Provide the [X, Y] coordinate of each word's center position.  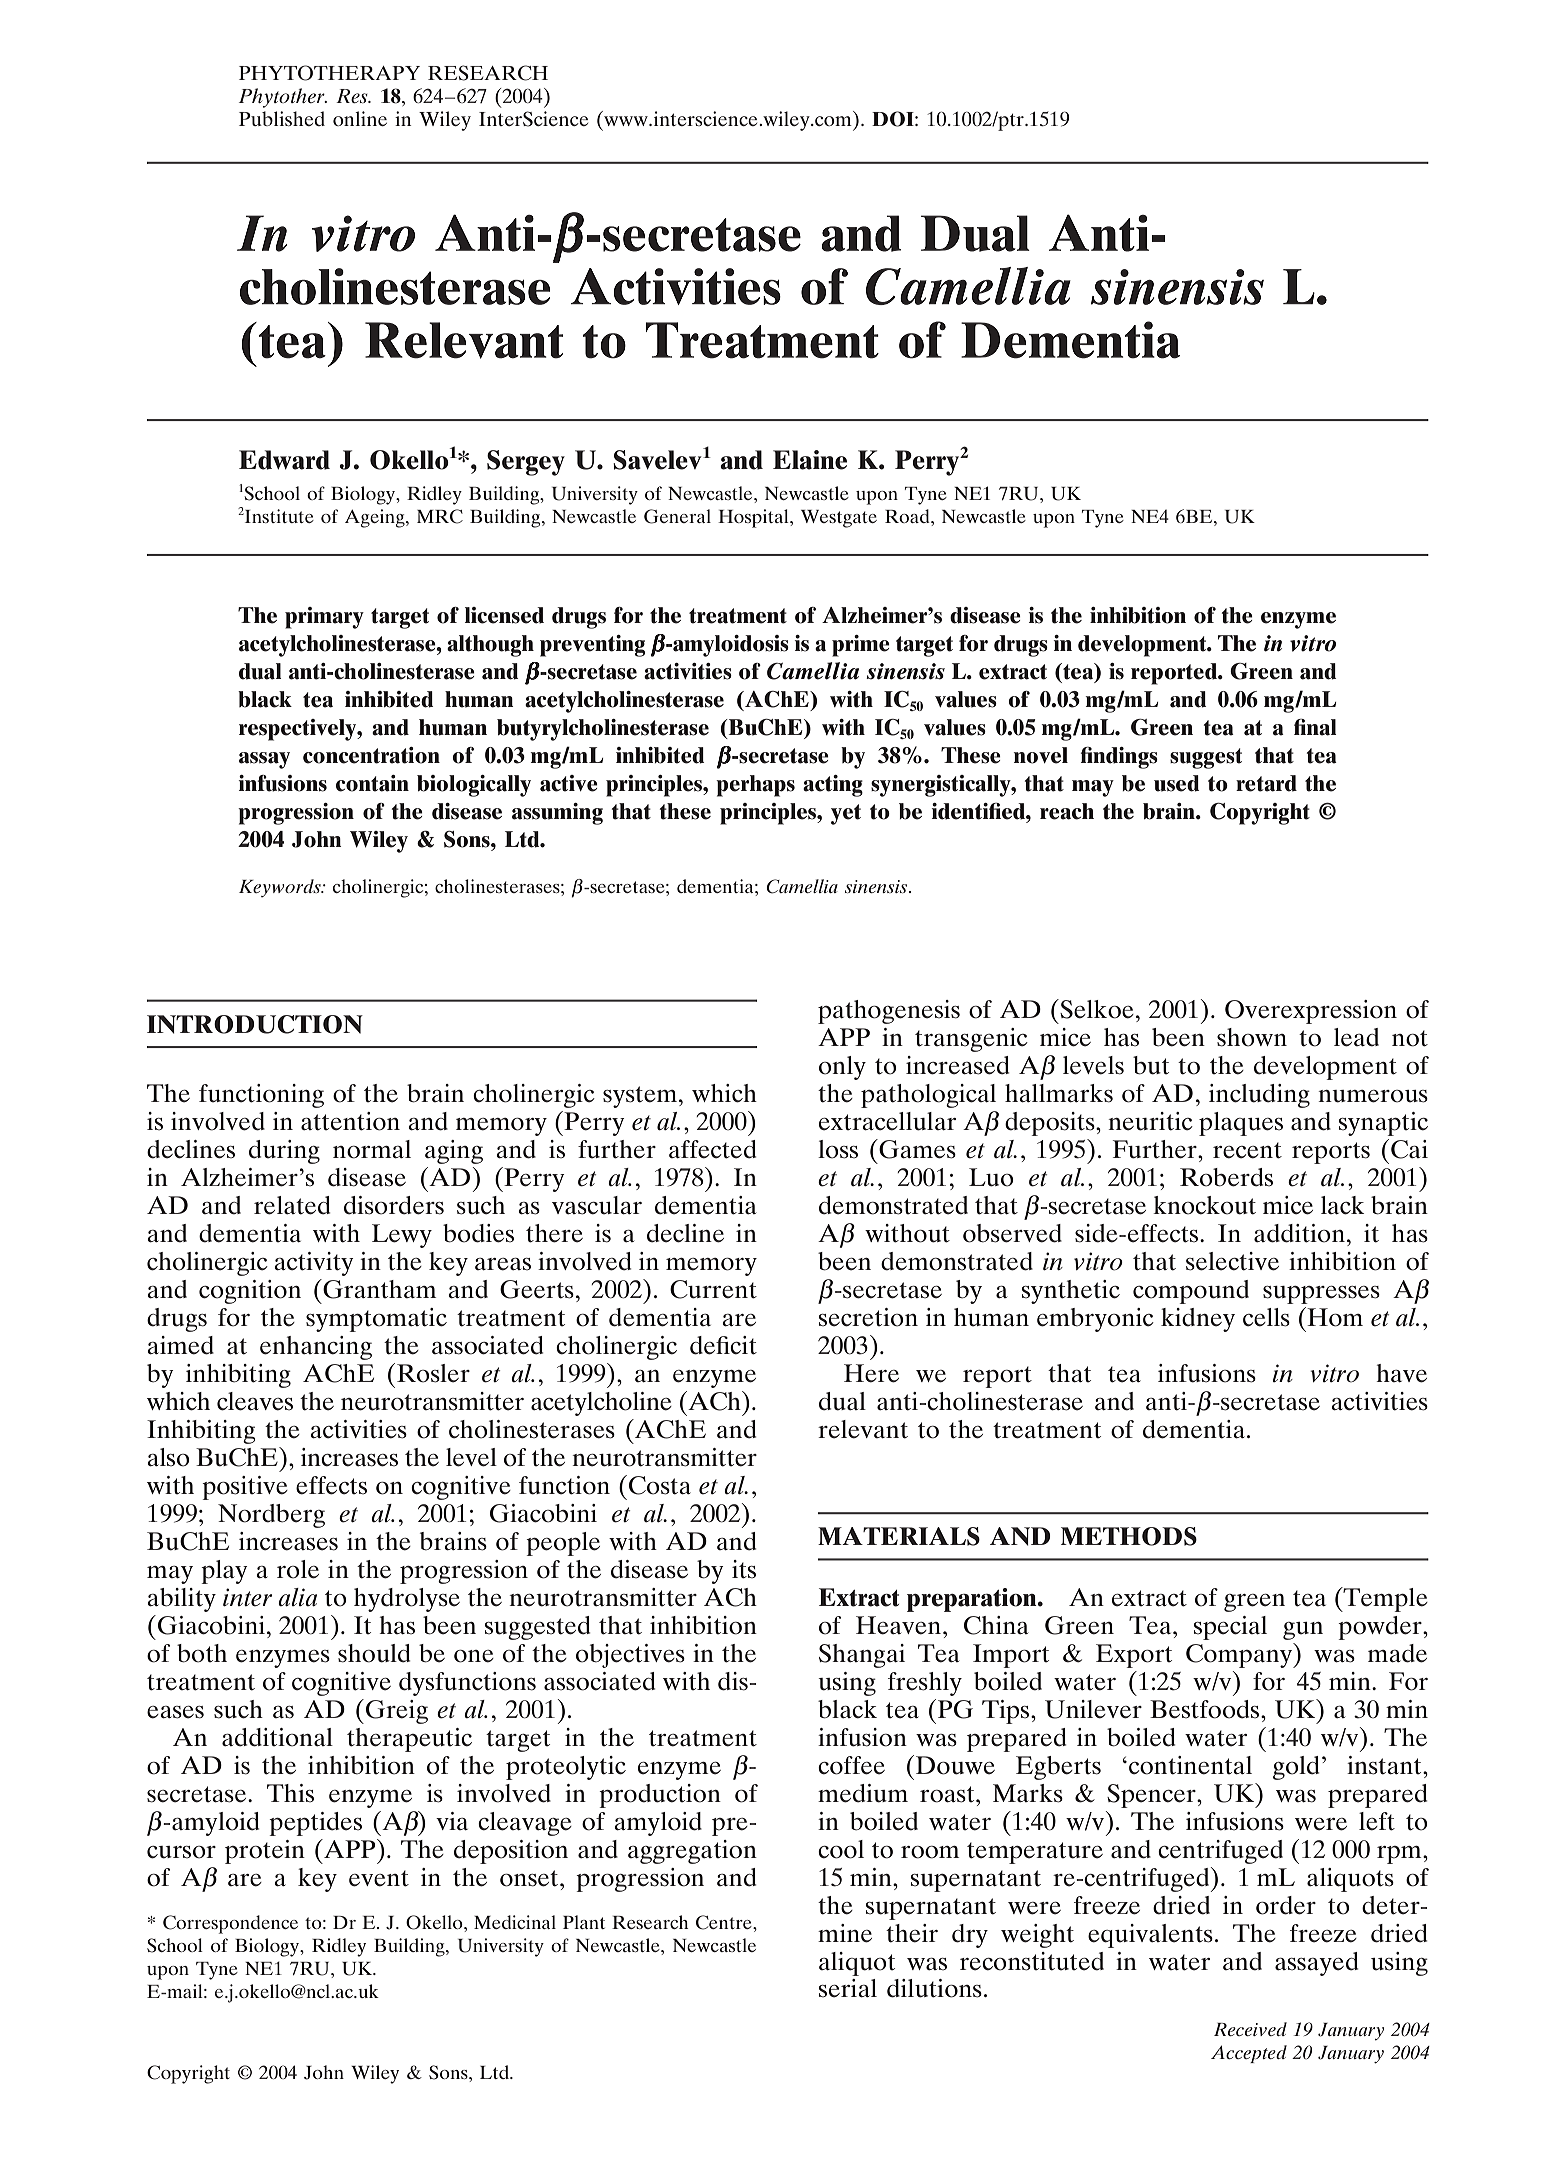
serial [848, 1988]
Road [908, 516]
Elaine [810, 460]
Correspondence [230, 1924]
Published [282, 118]
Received [1250, 2029]
